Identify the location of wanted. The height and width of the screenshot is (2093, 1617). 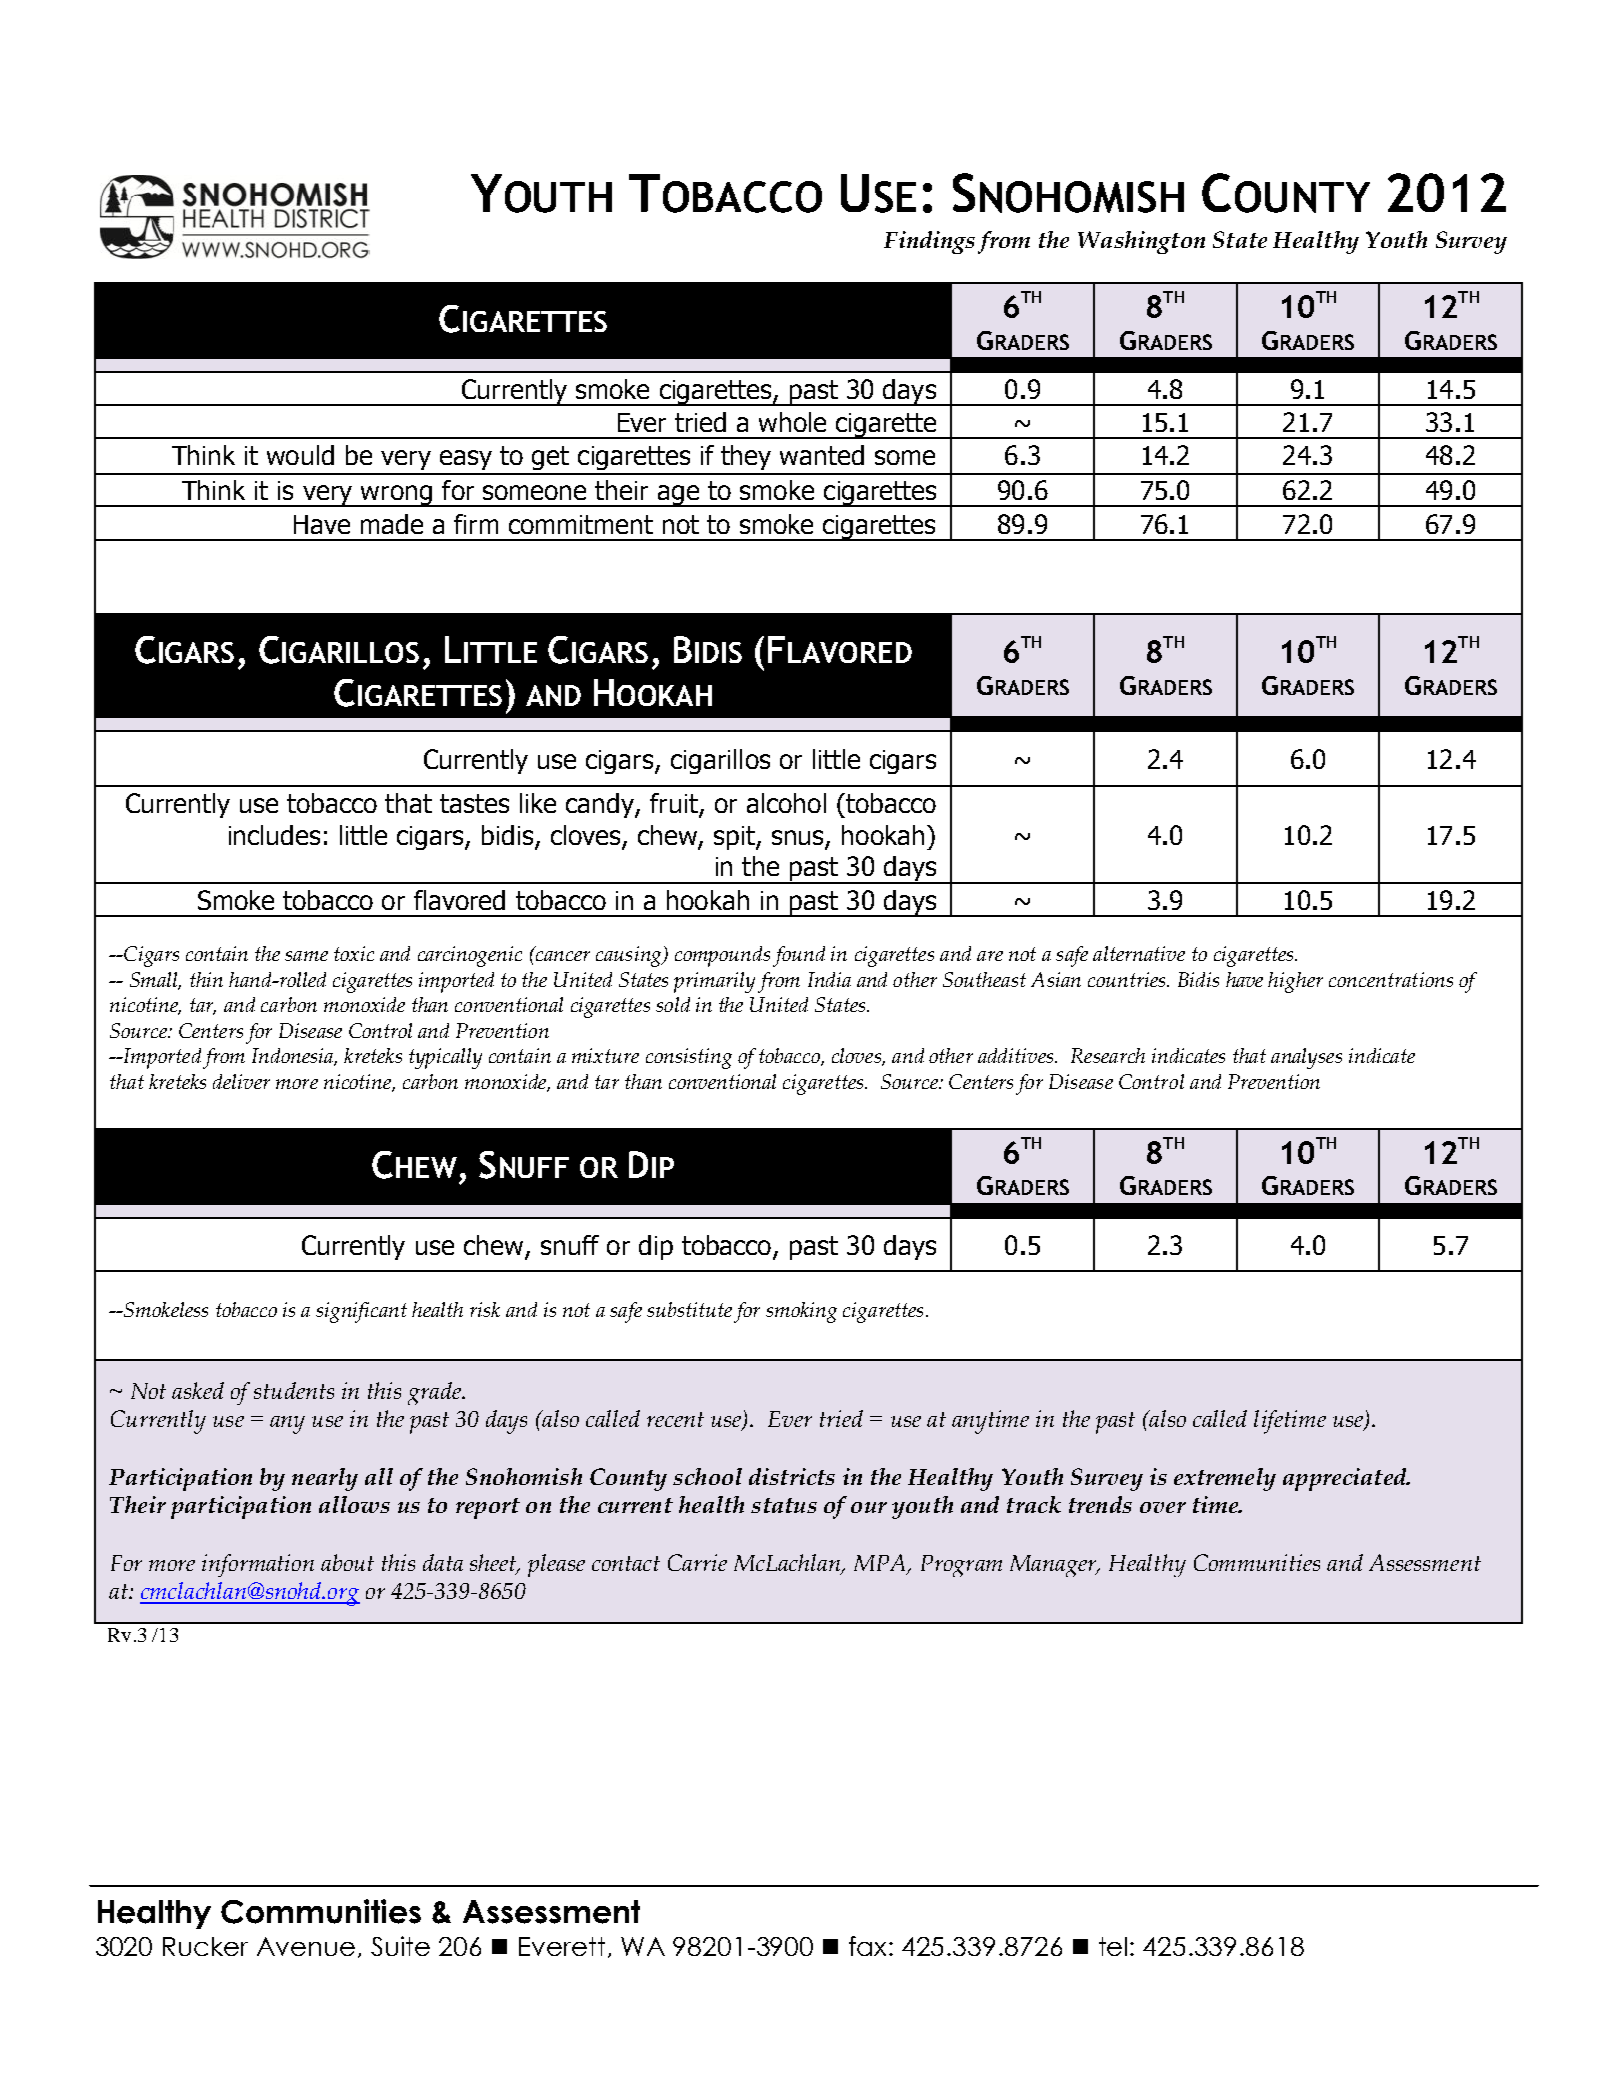
(822, 455).
